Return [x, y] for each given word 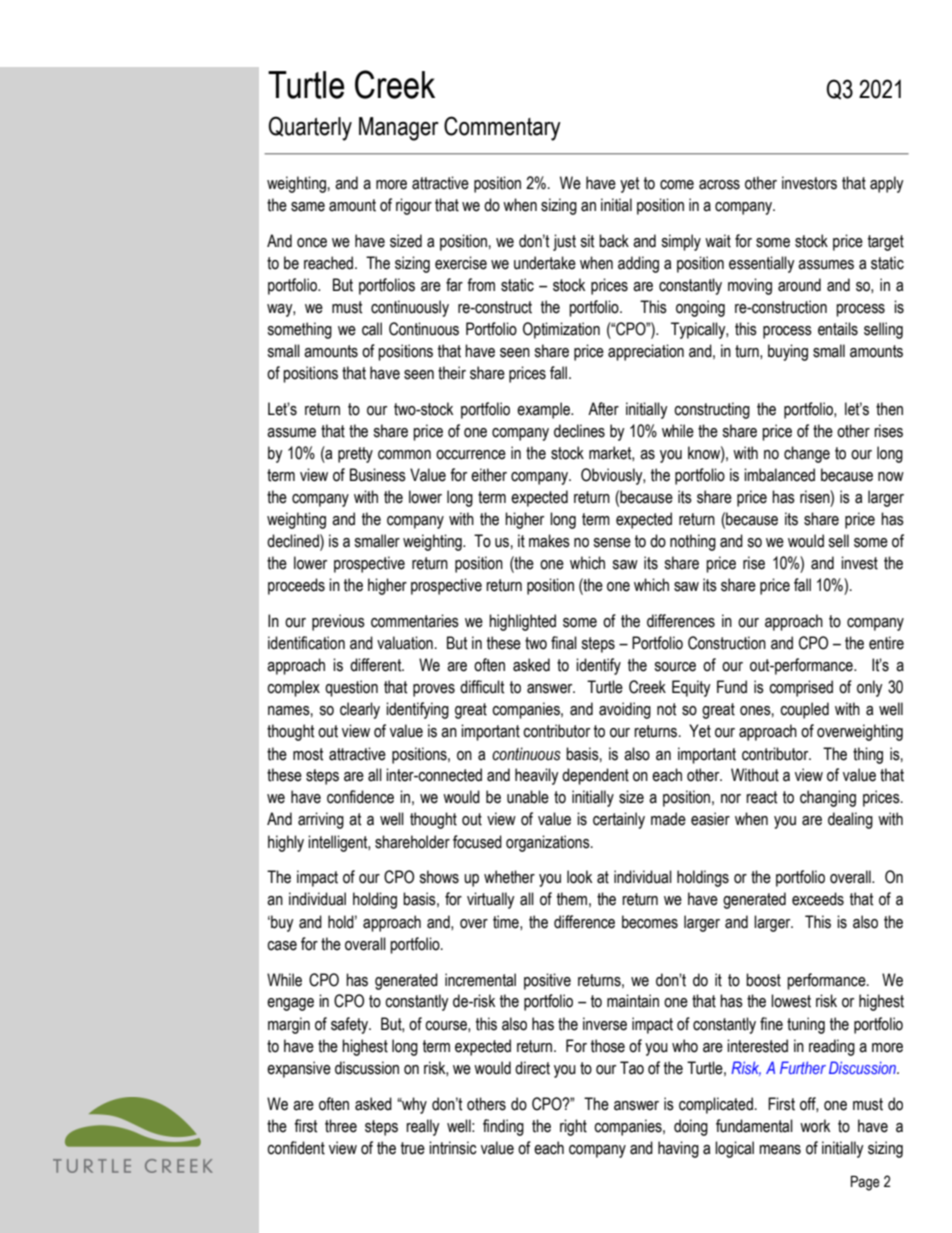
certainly [619, 820]
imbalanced [779, 475]
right [573, 1127]
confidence [360, 797]
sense [612, 543]
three [341, 1126]
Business [378, 475]
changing [828, 798]
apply [887, 184]
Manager [399, 129]
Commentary [502, 128]
